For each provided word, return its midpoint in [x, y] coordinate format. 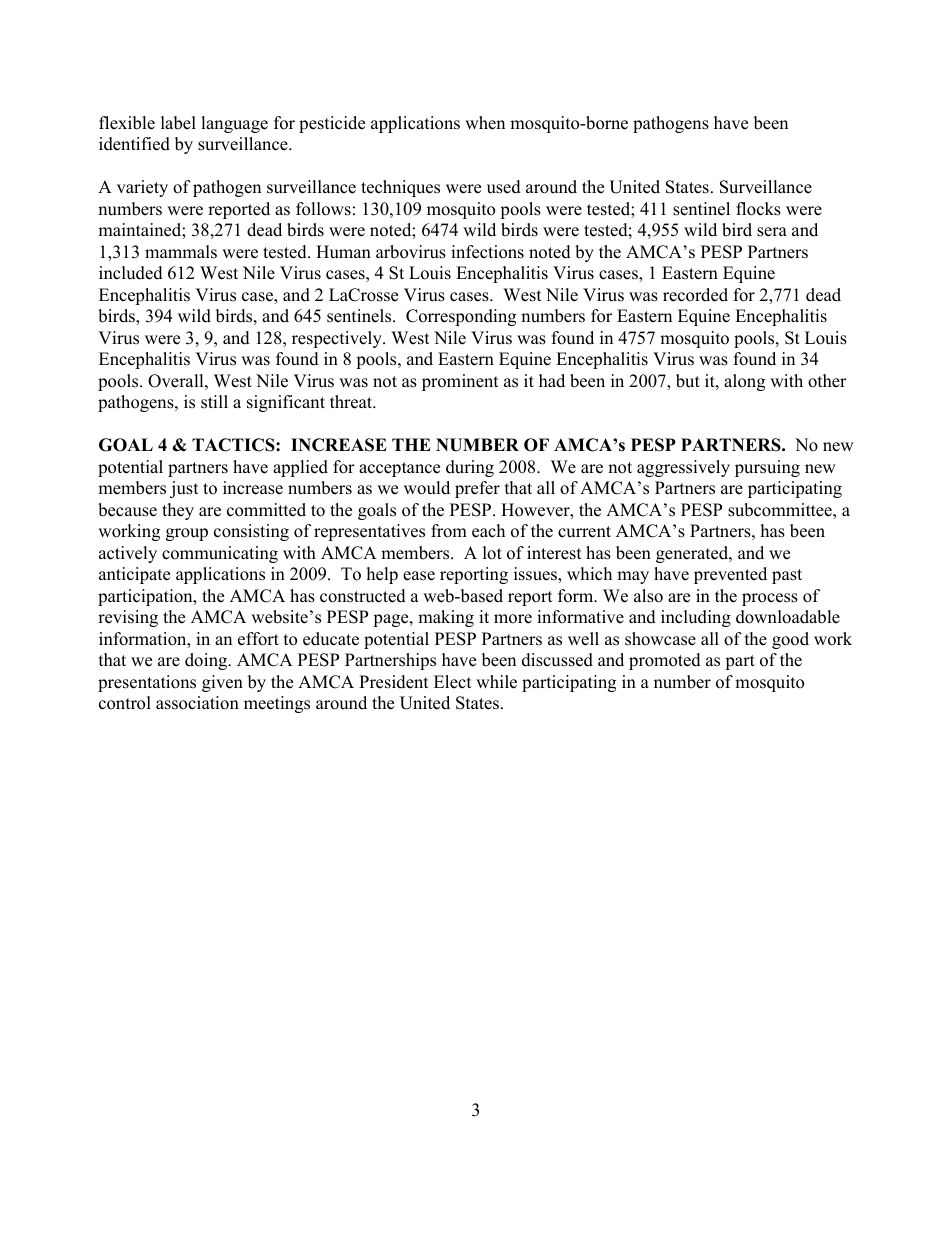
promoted [665, 661]
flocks [758, 209]
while [496, 682]
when [485, 123]
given [222, 683]
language [234, 124]
